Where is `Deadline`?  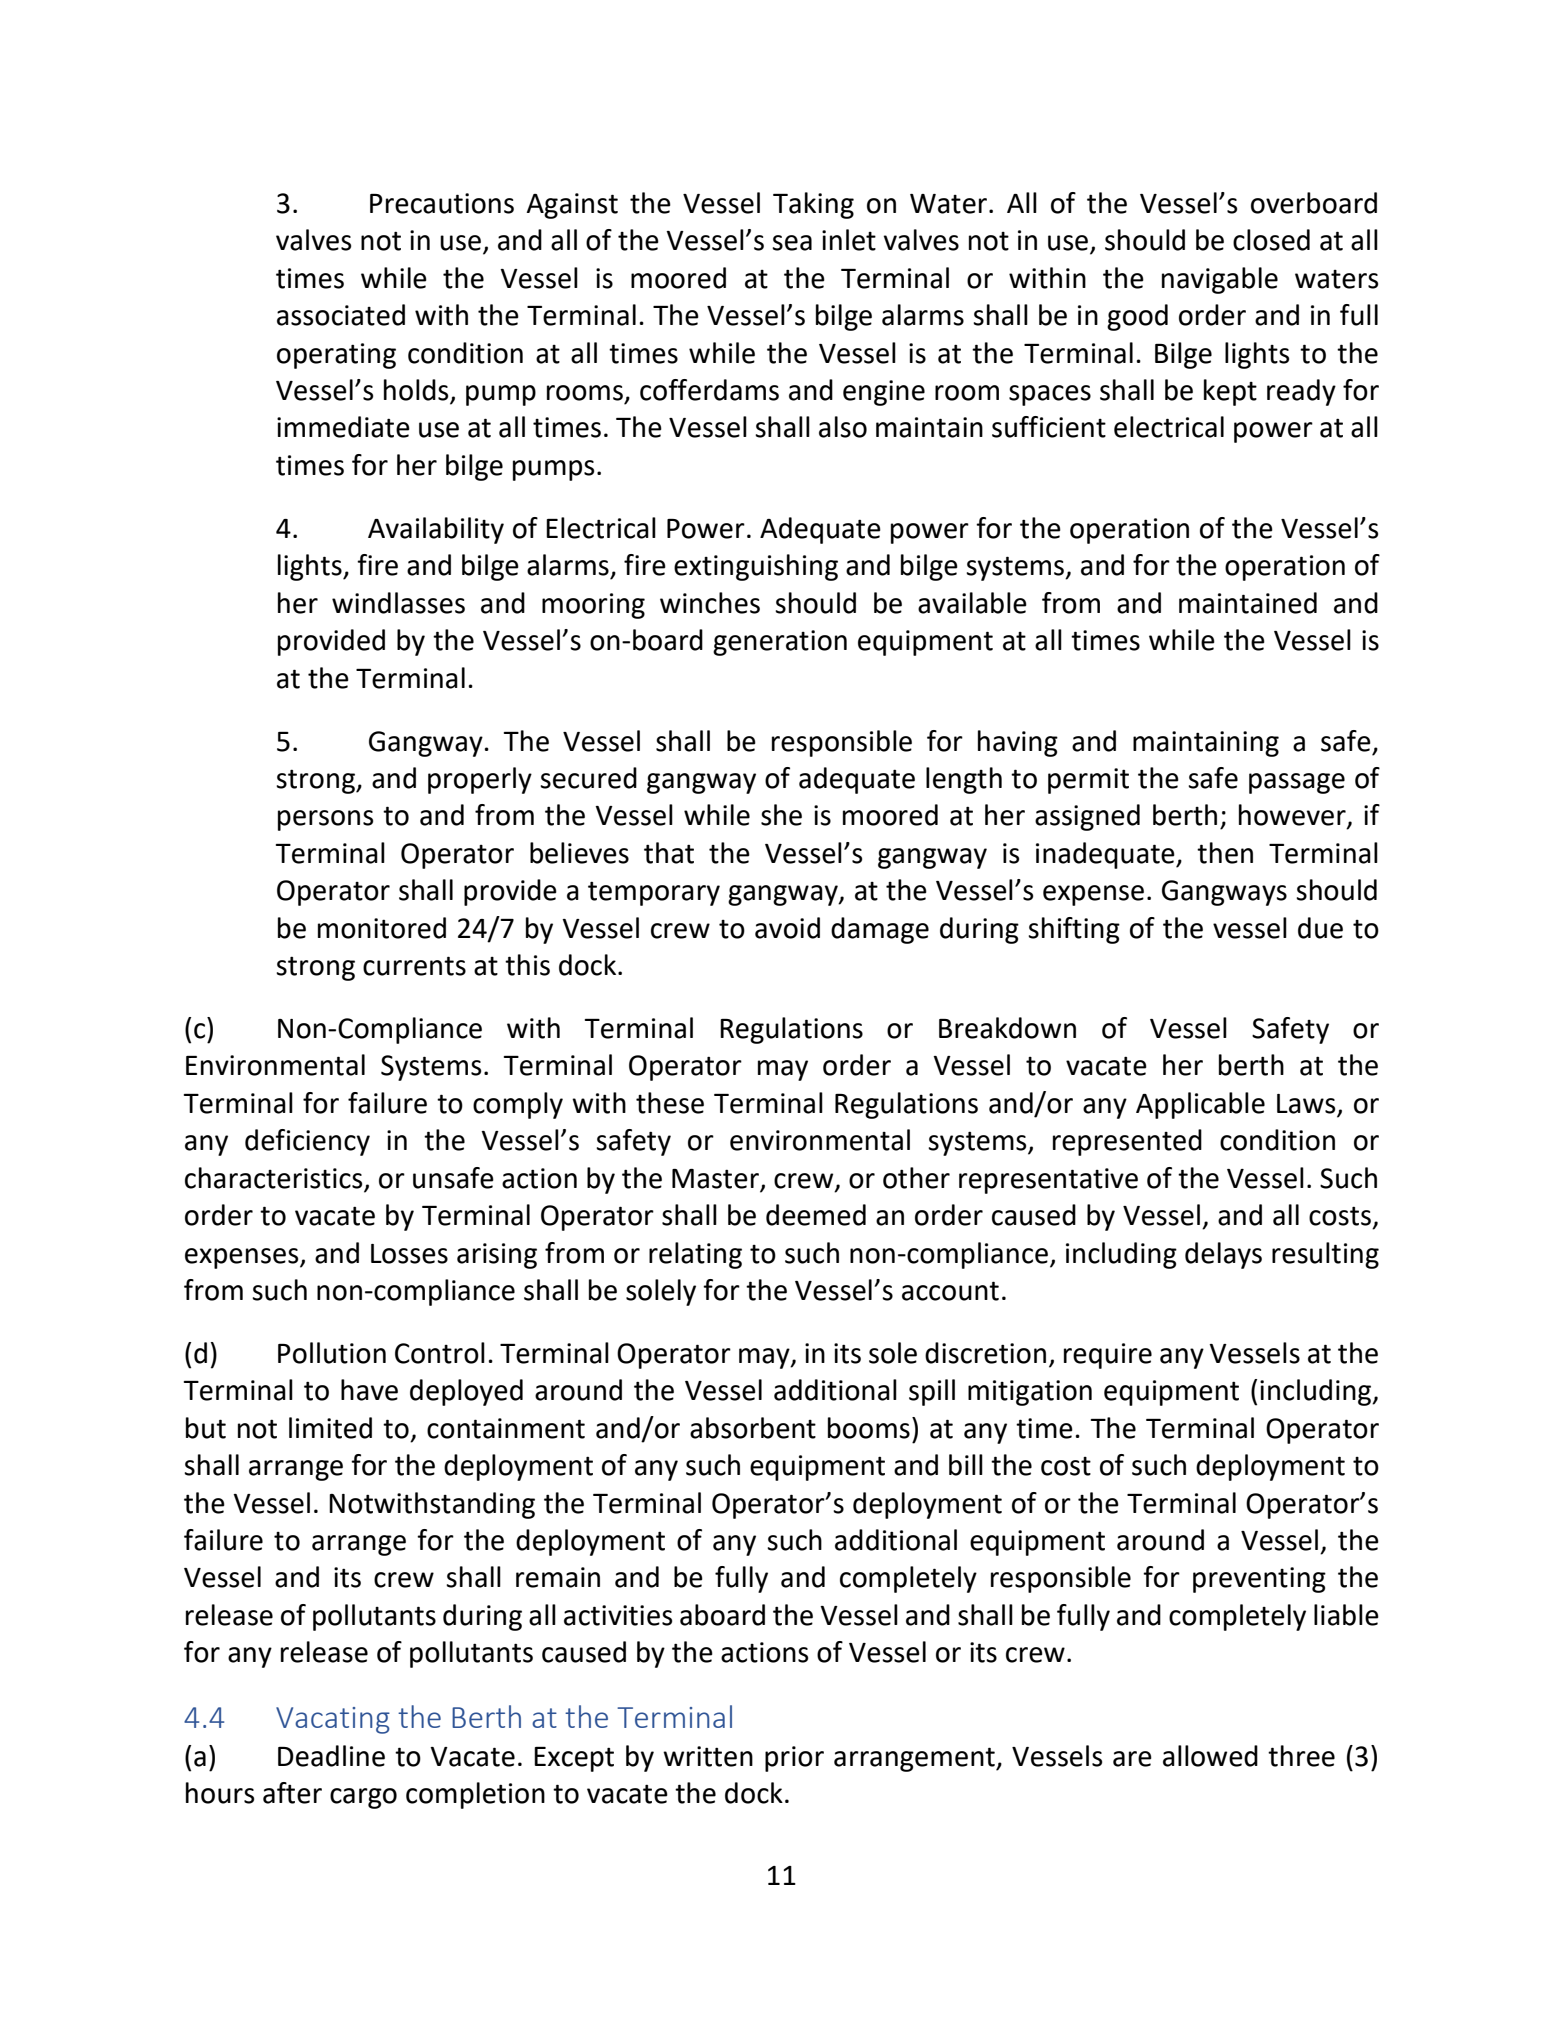
Deadline is located at coordinates (331, 1756).
